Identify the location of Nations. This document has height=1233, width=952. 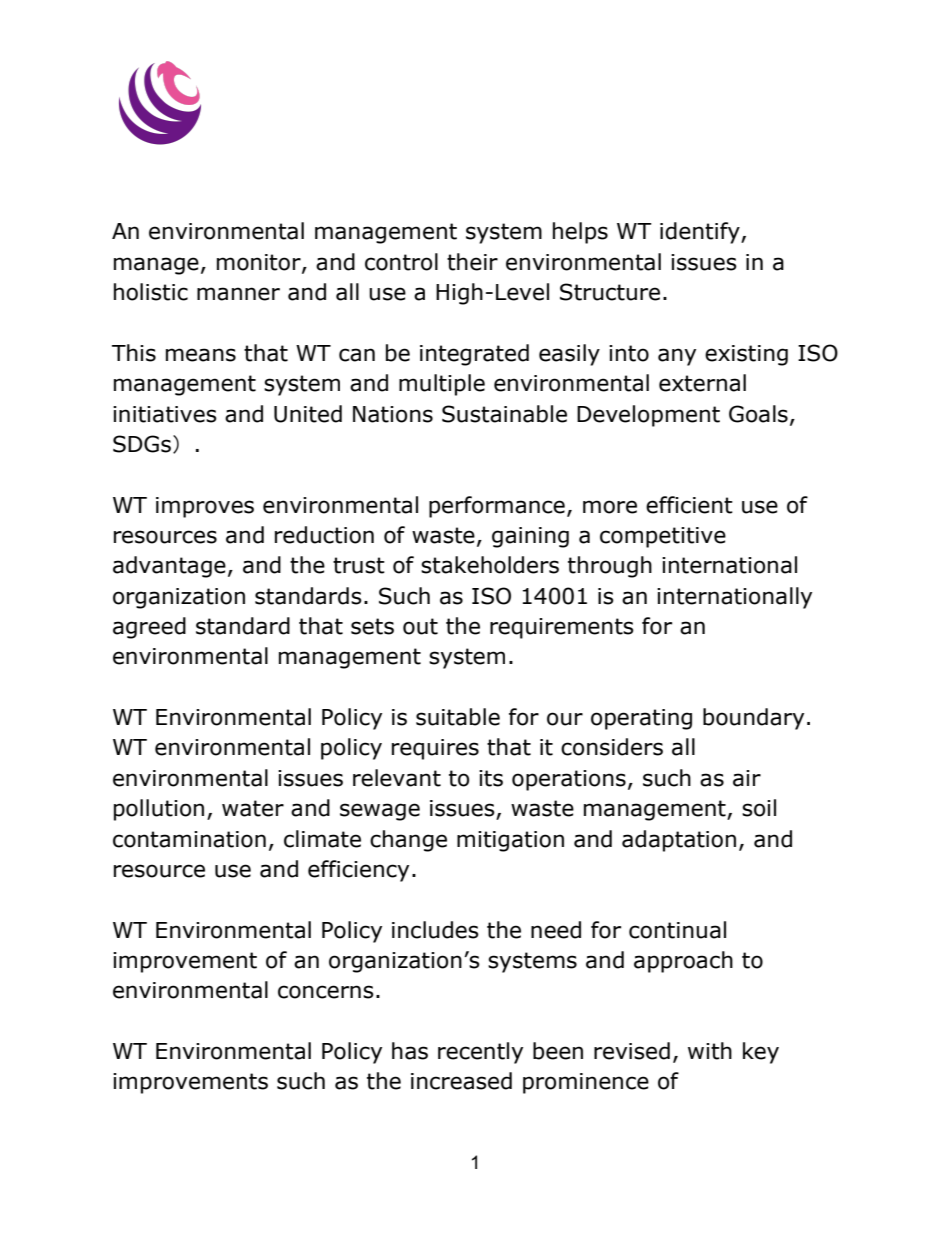
(393, 414).
